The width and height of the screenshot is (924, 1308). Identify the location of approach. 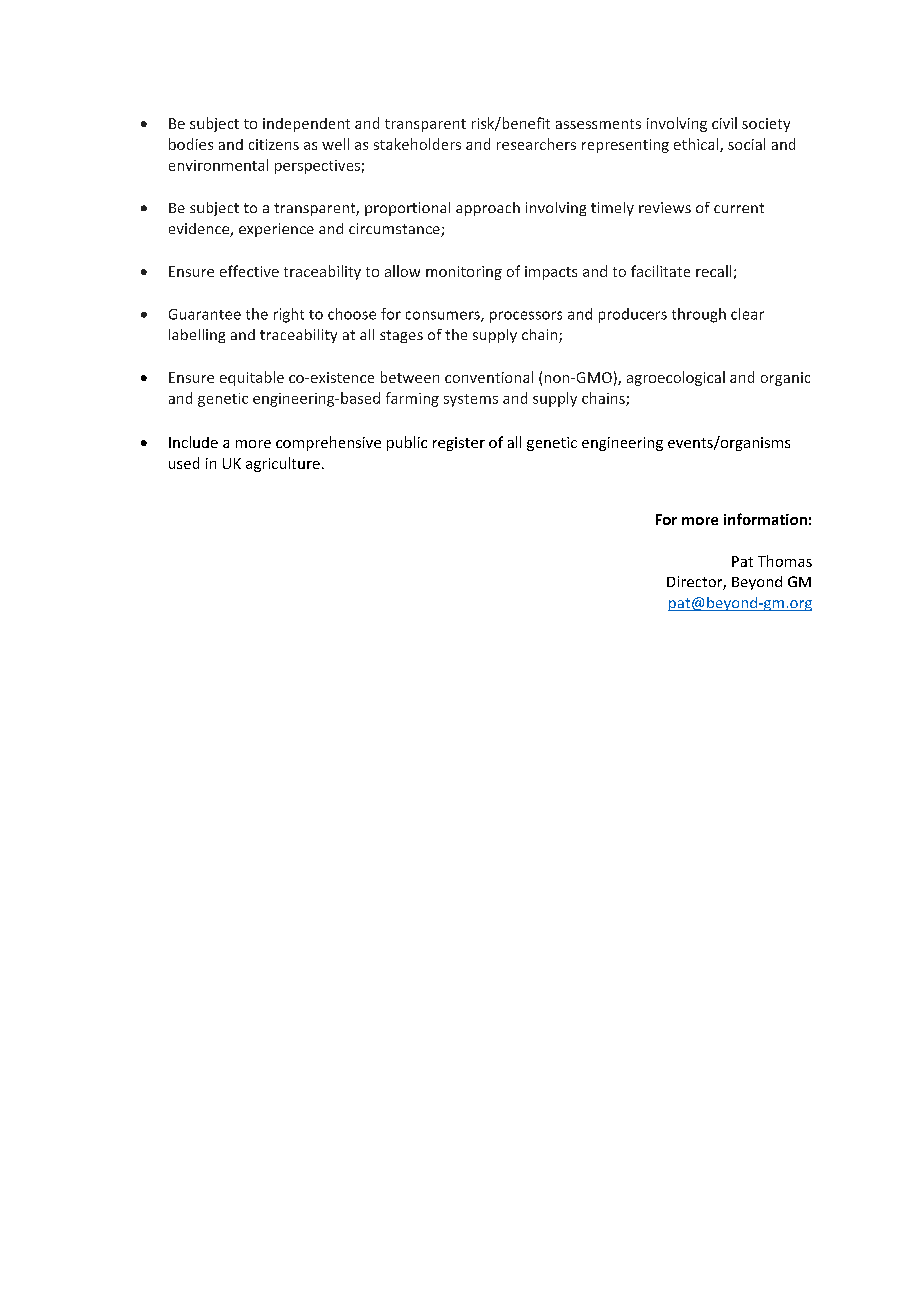
(488, 209).
